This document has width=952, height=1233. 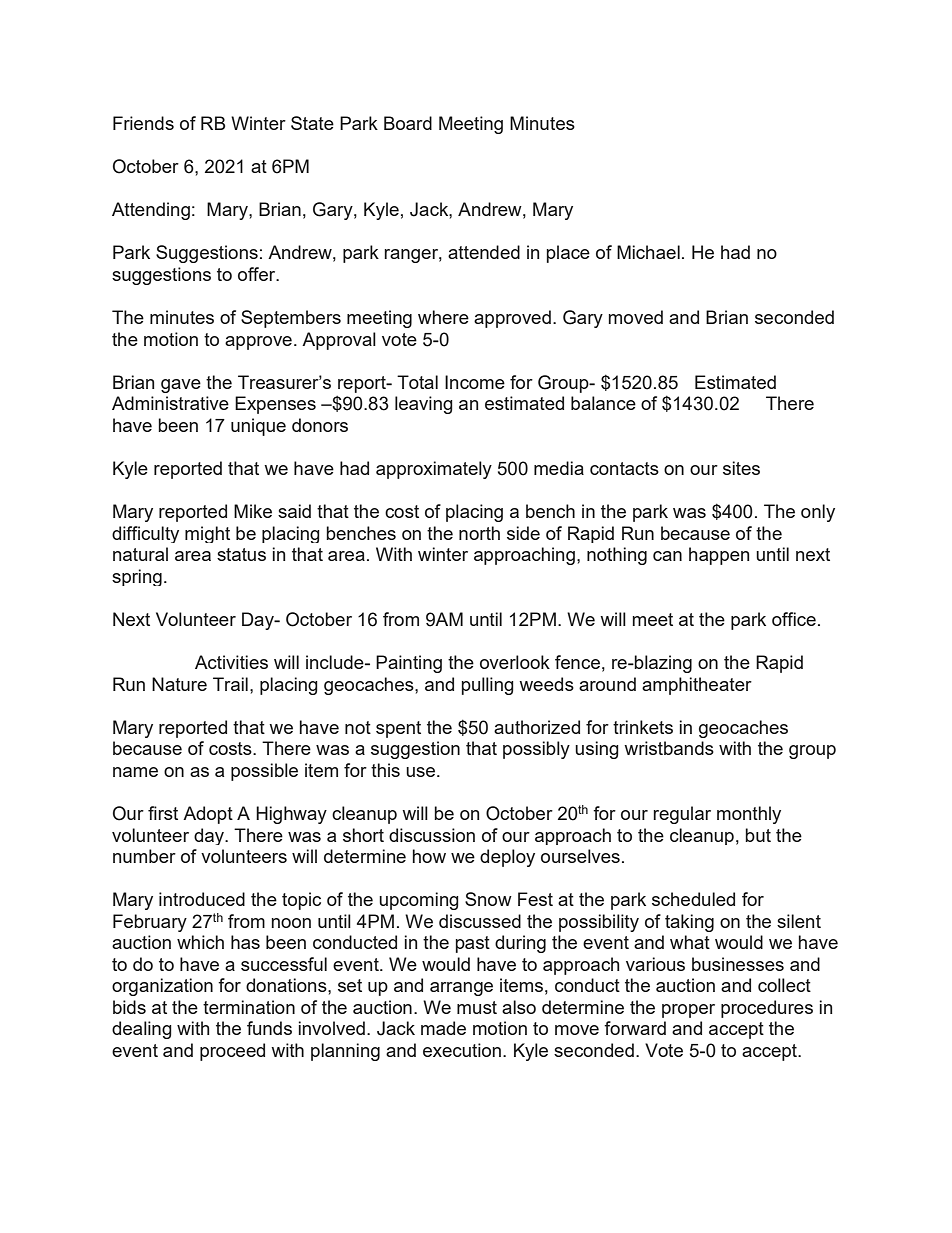 I want to click on Income, so click(x=475, y=382).
